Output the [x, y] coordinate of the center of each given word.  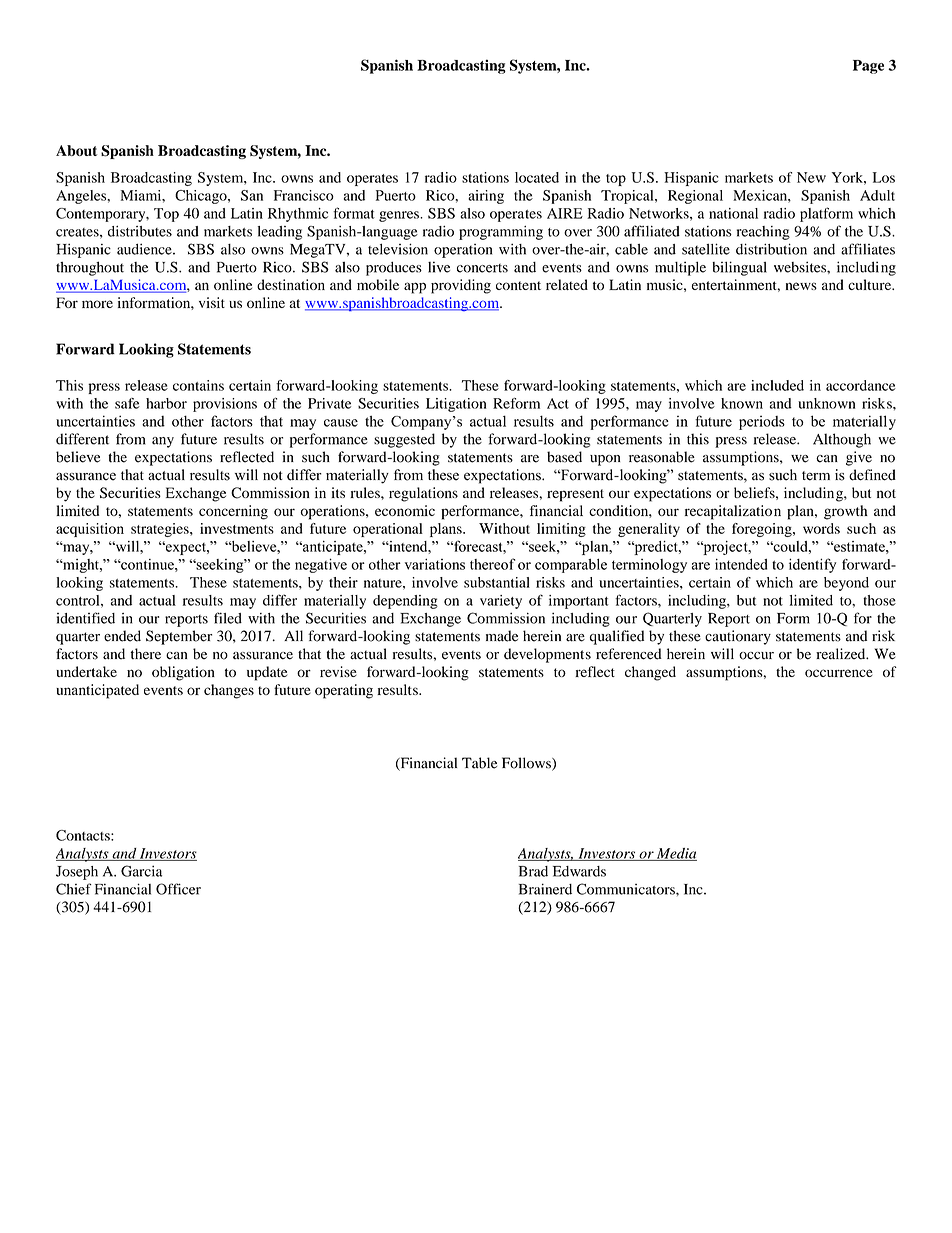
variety [501, 602]
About [76, 150]
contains [198, 385]
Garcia [141, 871]
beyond [846, 584]
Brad [533, 871]
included [777, 385]
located [537, 177]
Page [868, 67]
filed [228, 618]
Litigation [456, 405]
